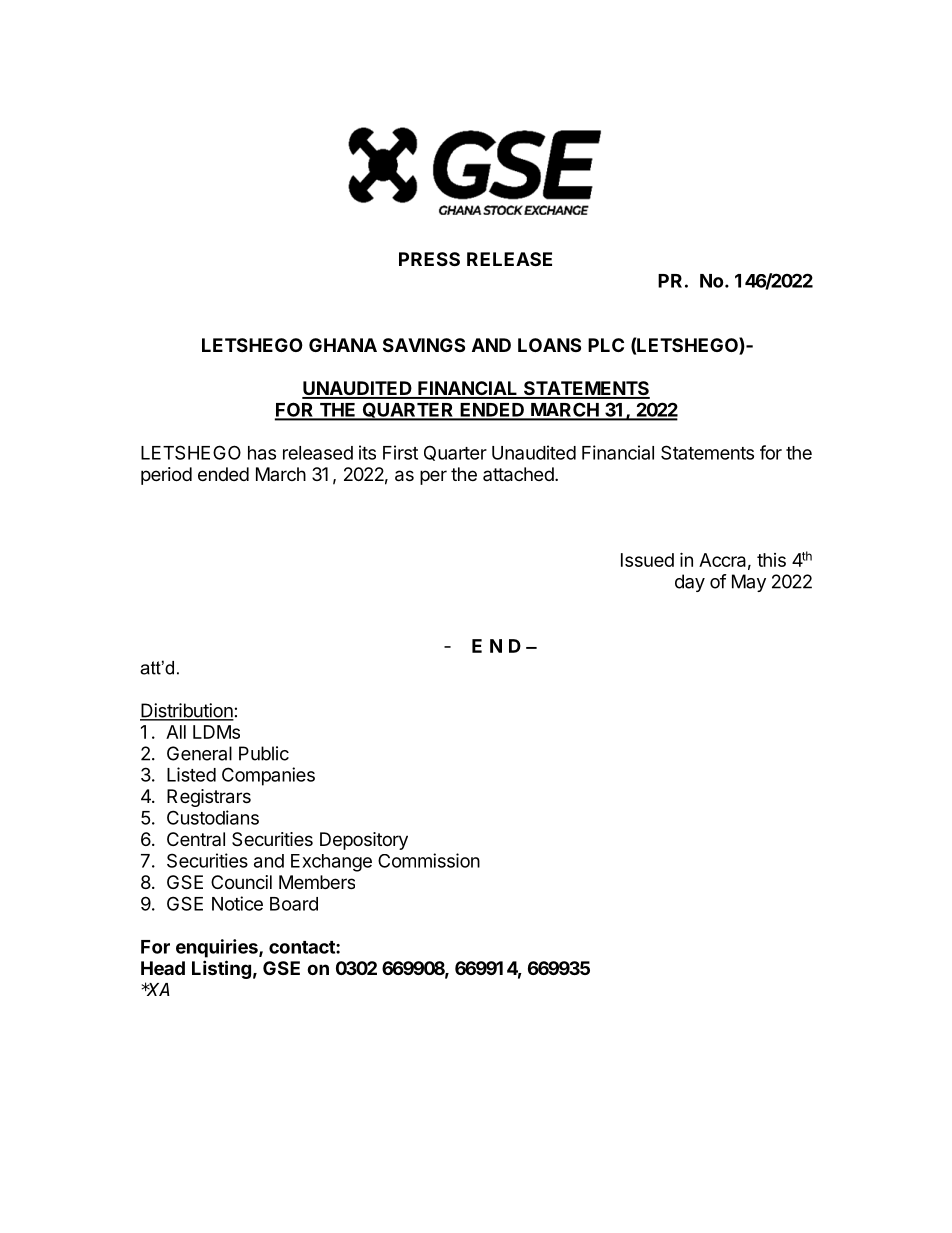  What do you see at coordinates (647, 560) in the screenshot?
I see `Issued` at bounding box center [647, 560].
